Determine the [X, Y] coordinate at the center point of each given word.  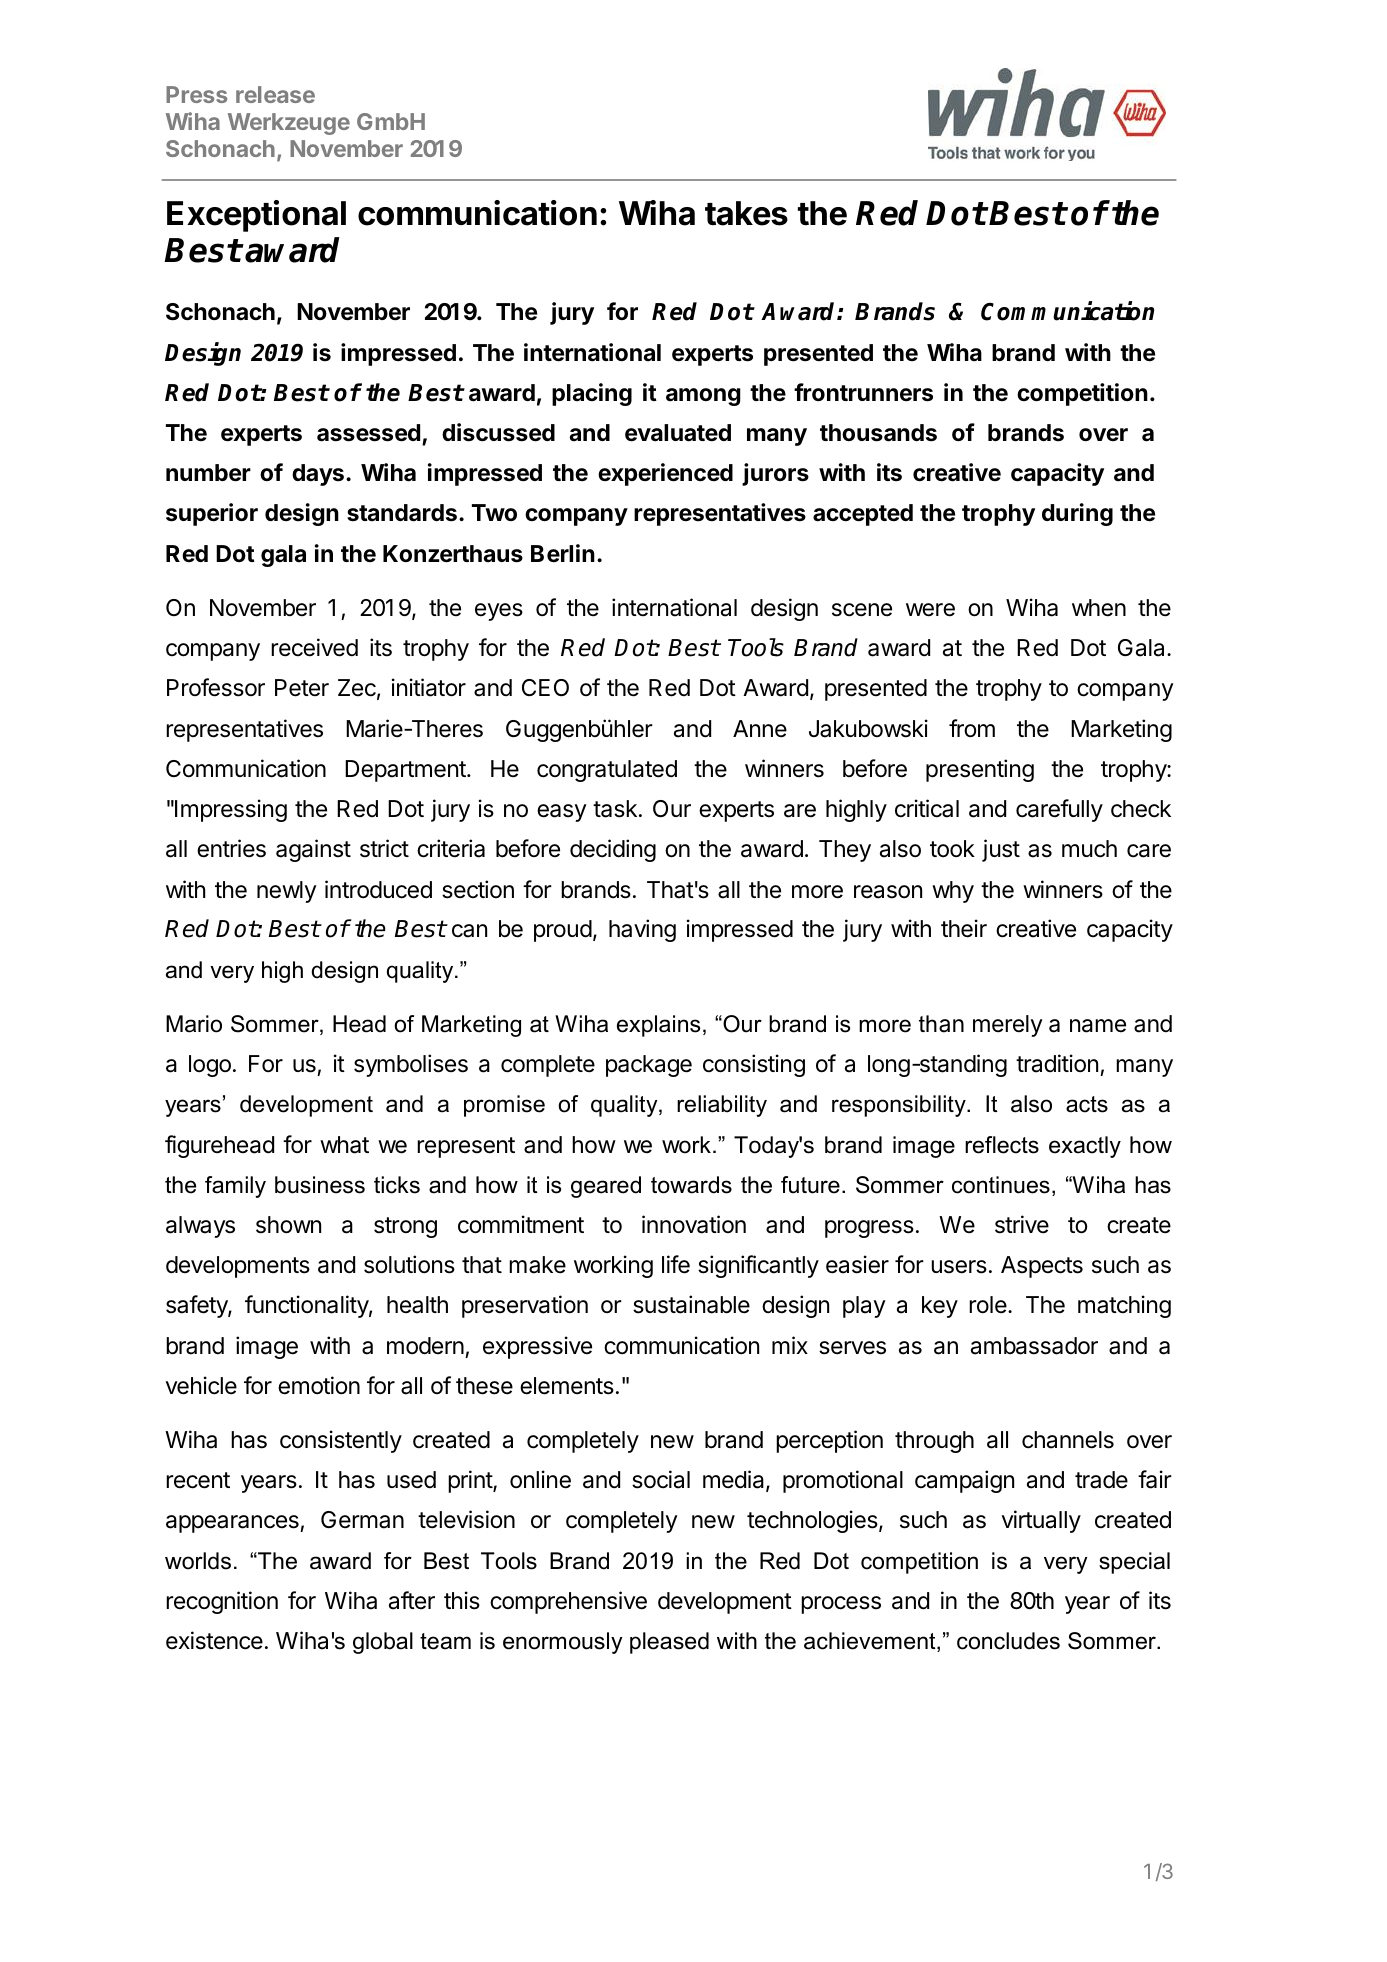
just [1001, 850]
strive [1022, 1224]
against [313, 850]
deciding [613, 850]
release [275, 94]
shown [288, 1225]
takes [746, 213]
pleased [669, 1643]
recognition [222, 1602]
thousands [878, 433]
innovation [694, 1224]
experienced [665, 474]
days [319, 475]
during [1077, 514]
